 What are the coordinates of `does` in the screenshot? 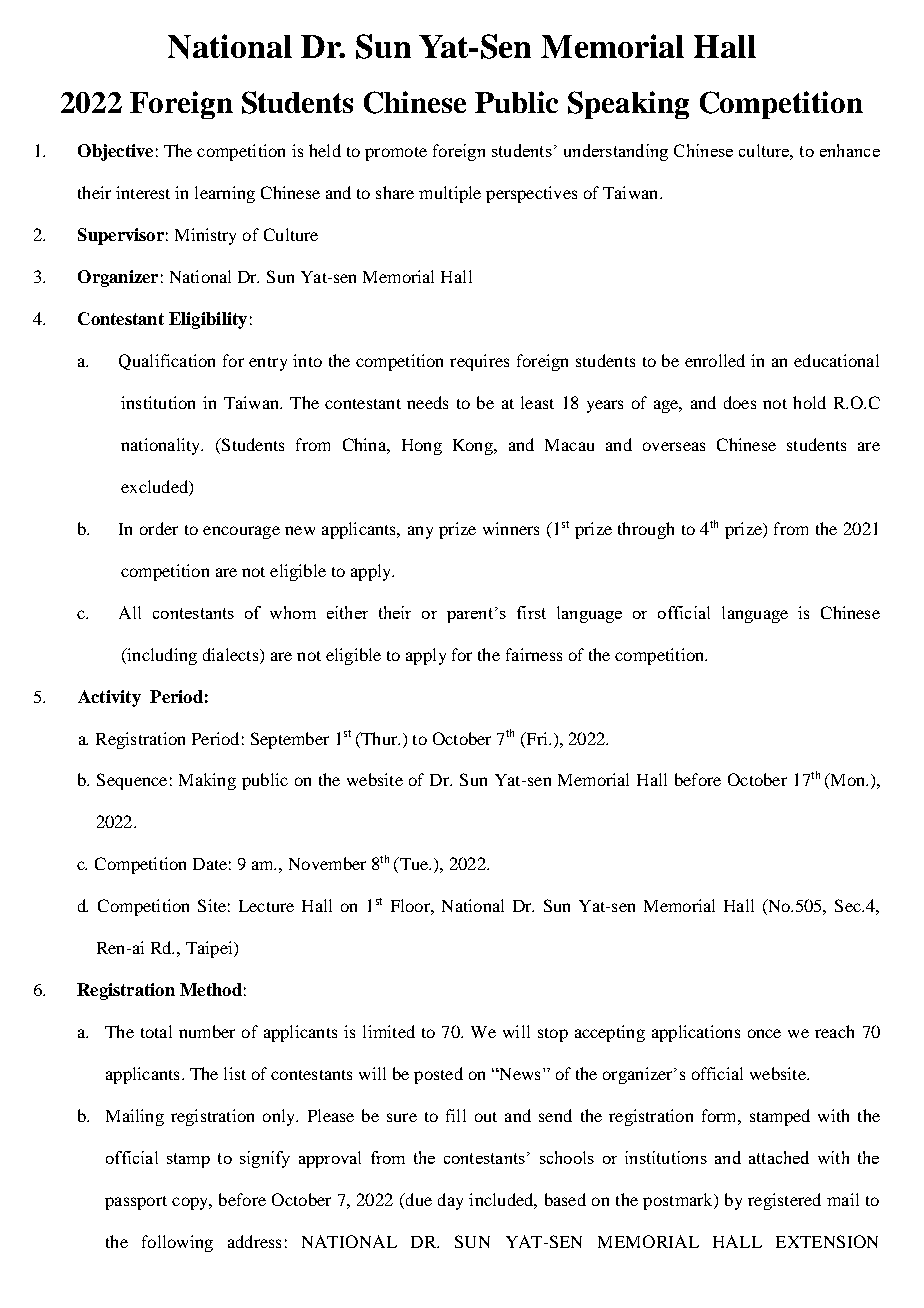 It's located at (740, 402).
